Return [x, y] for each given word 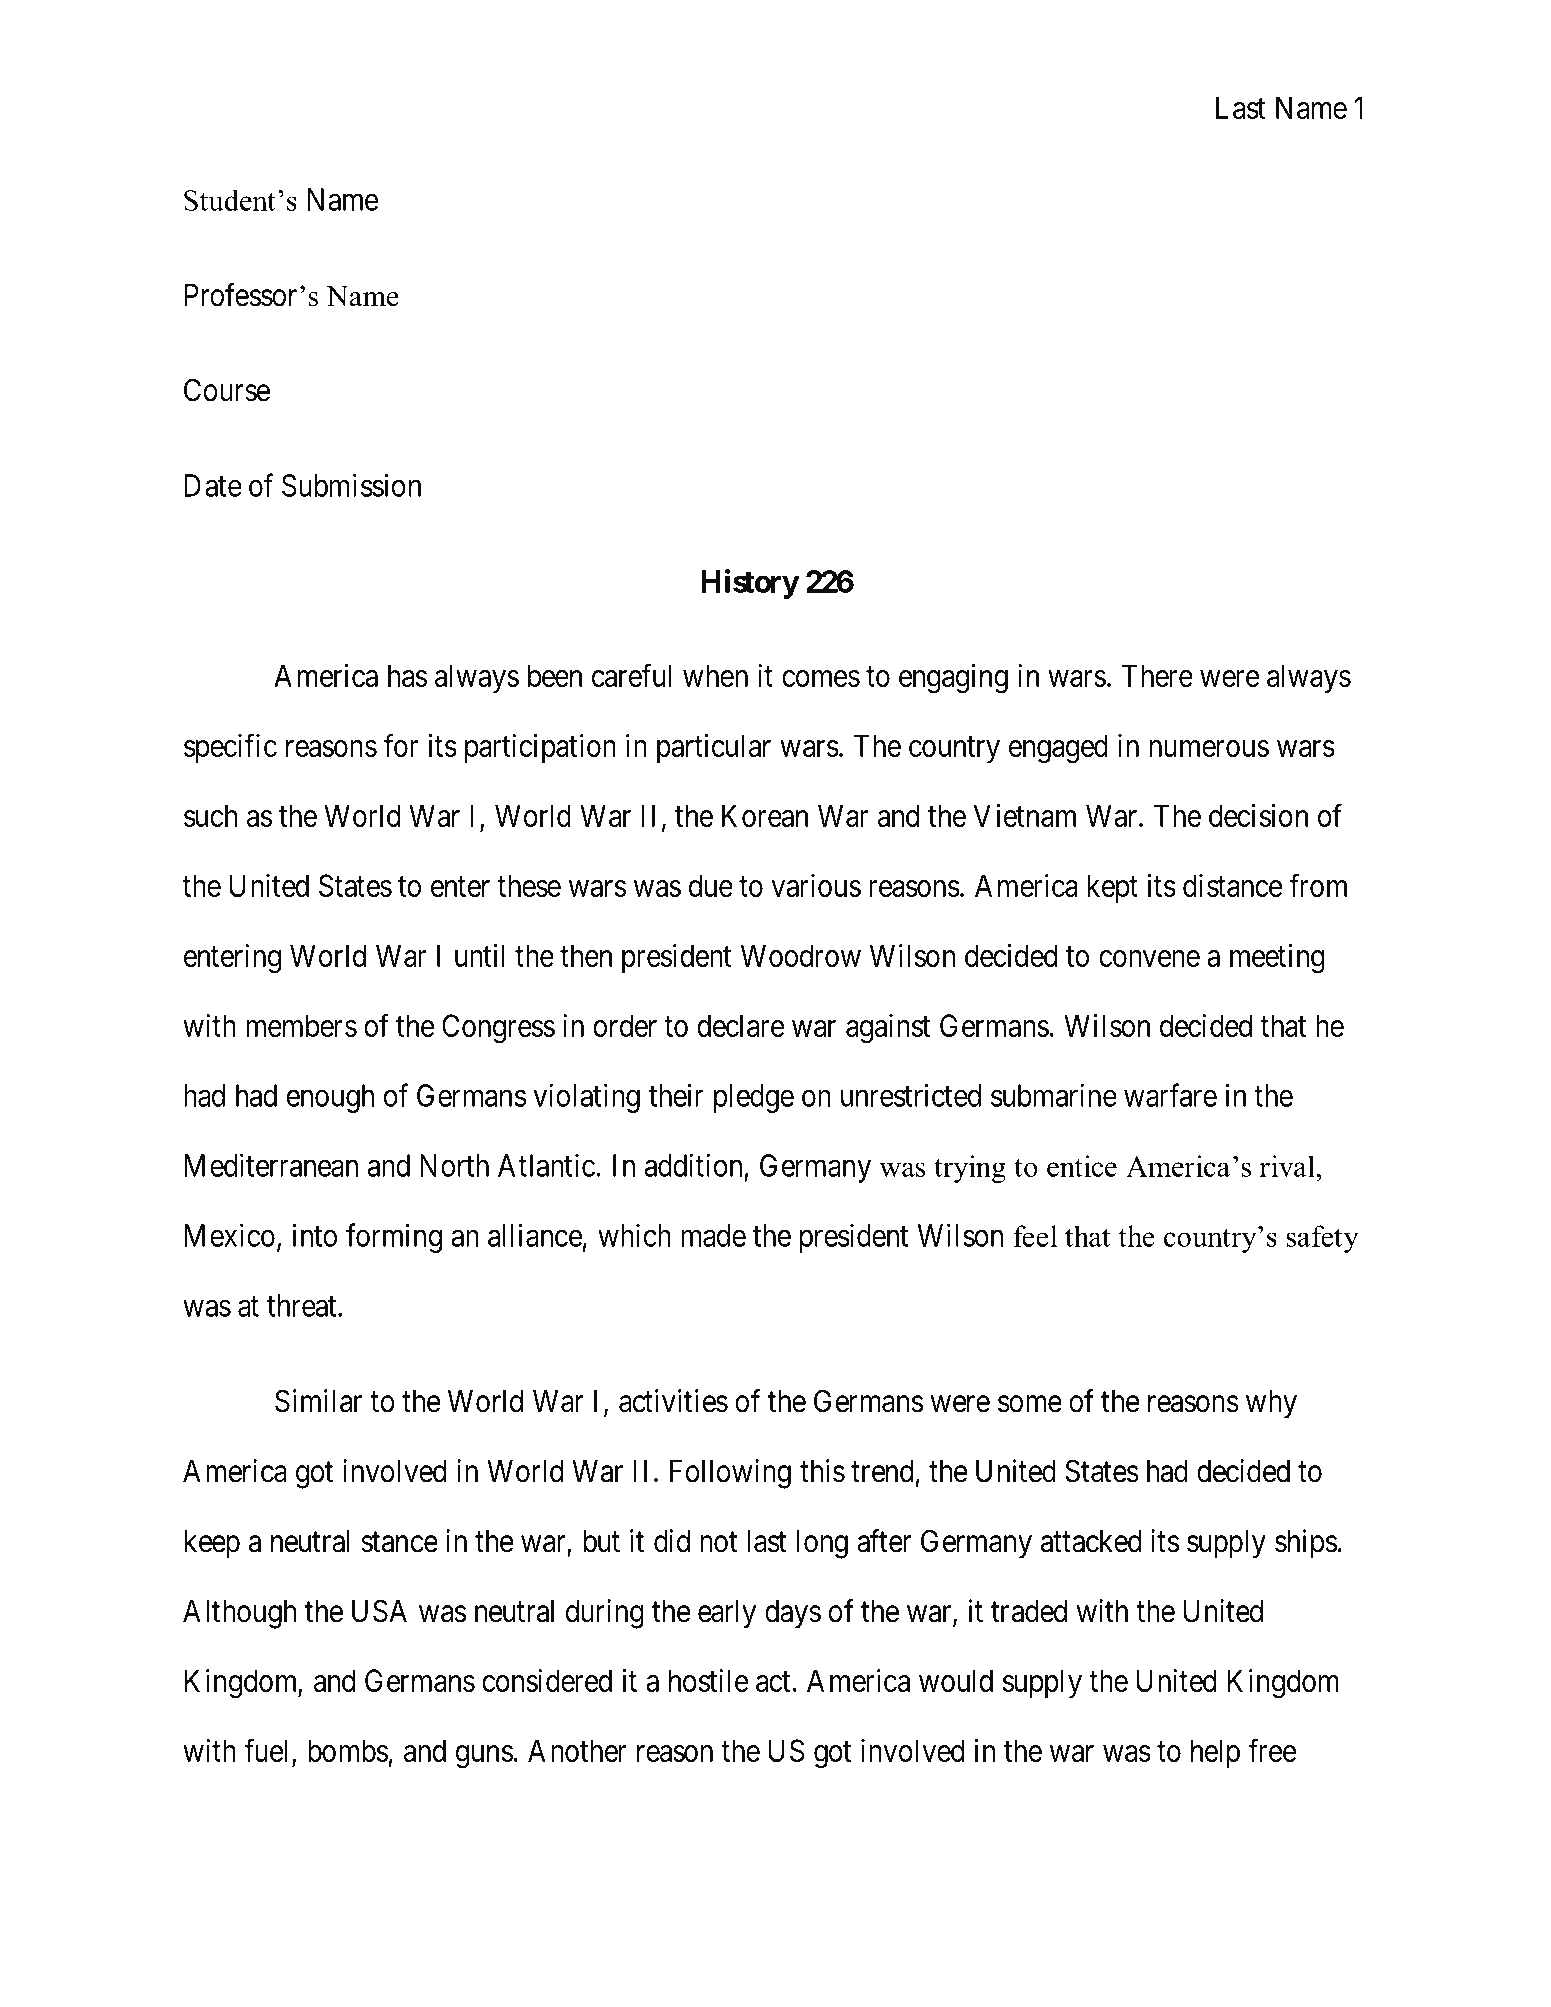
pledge [754, 1098]
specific [230, 748]
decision [1258, 815]
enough [330, 1098]
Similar [318, 1401]
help [1215, 1753]
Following [730, 1474]
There [1157, 675]
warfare [1170, 1095]
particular [714, 748]
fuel [268, 1752]
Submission [351, 485]
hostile [708, 1680]
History [750, 584]
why [1271, 1404]
